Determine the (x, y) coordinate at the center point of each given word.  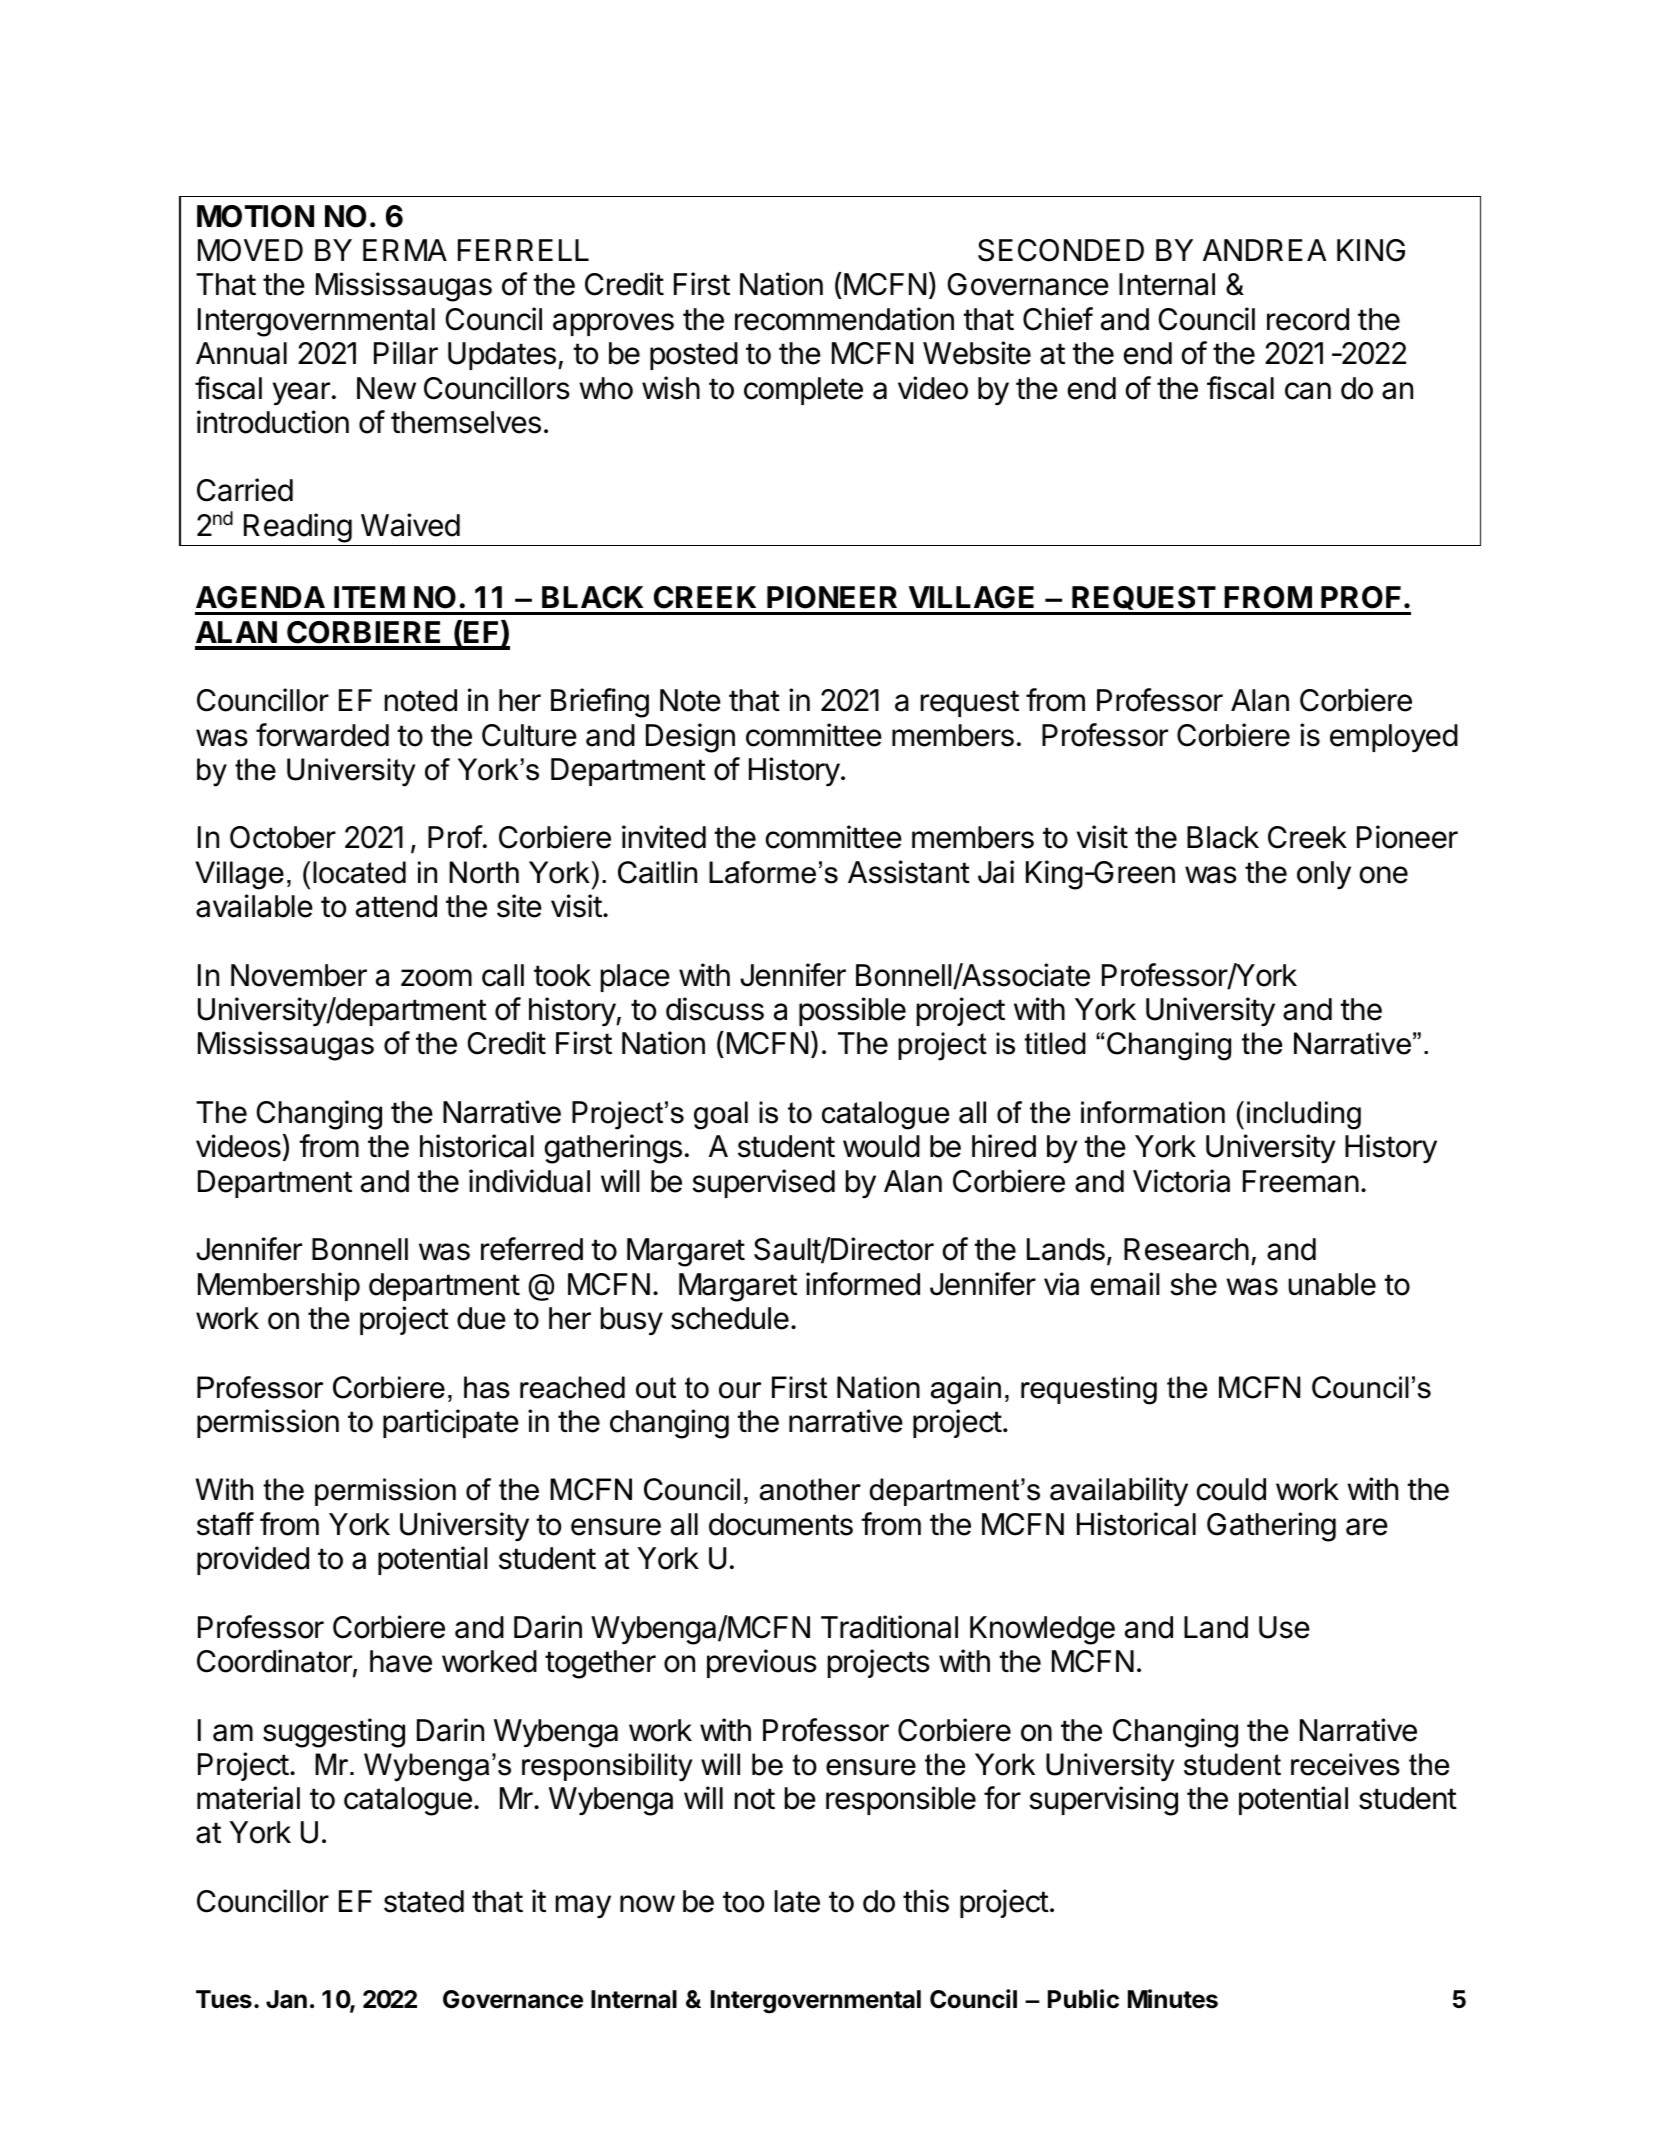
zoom (436, 978)
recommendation (844, 319)
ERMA (405, 250)
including (1304, 1115)
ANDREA (1265, 250)
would (881, 1146)
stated (424, 1901)
